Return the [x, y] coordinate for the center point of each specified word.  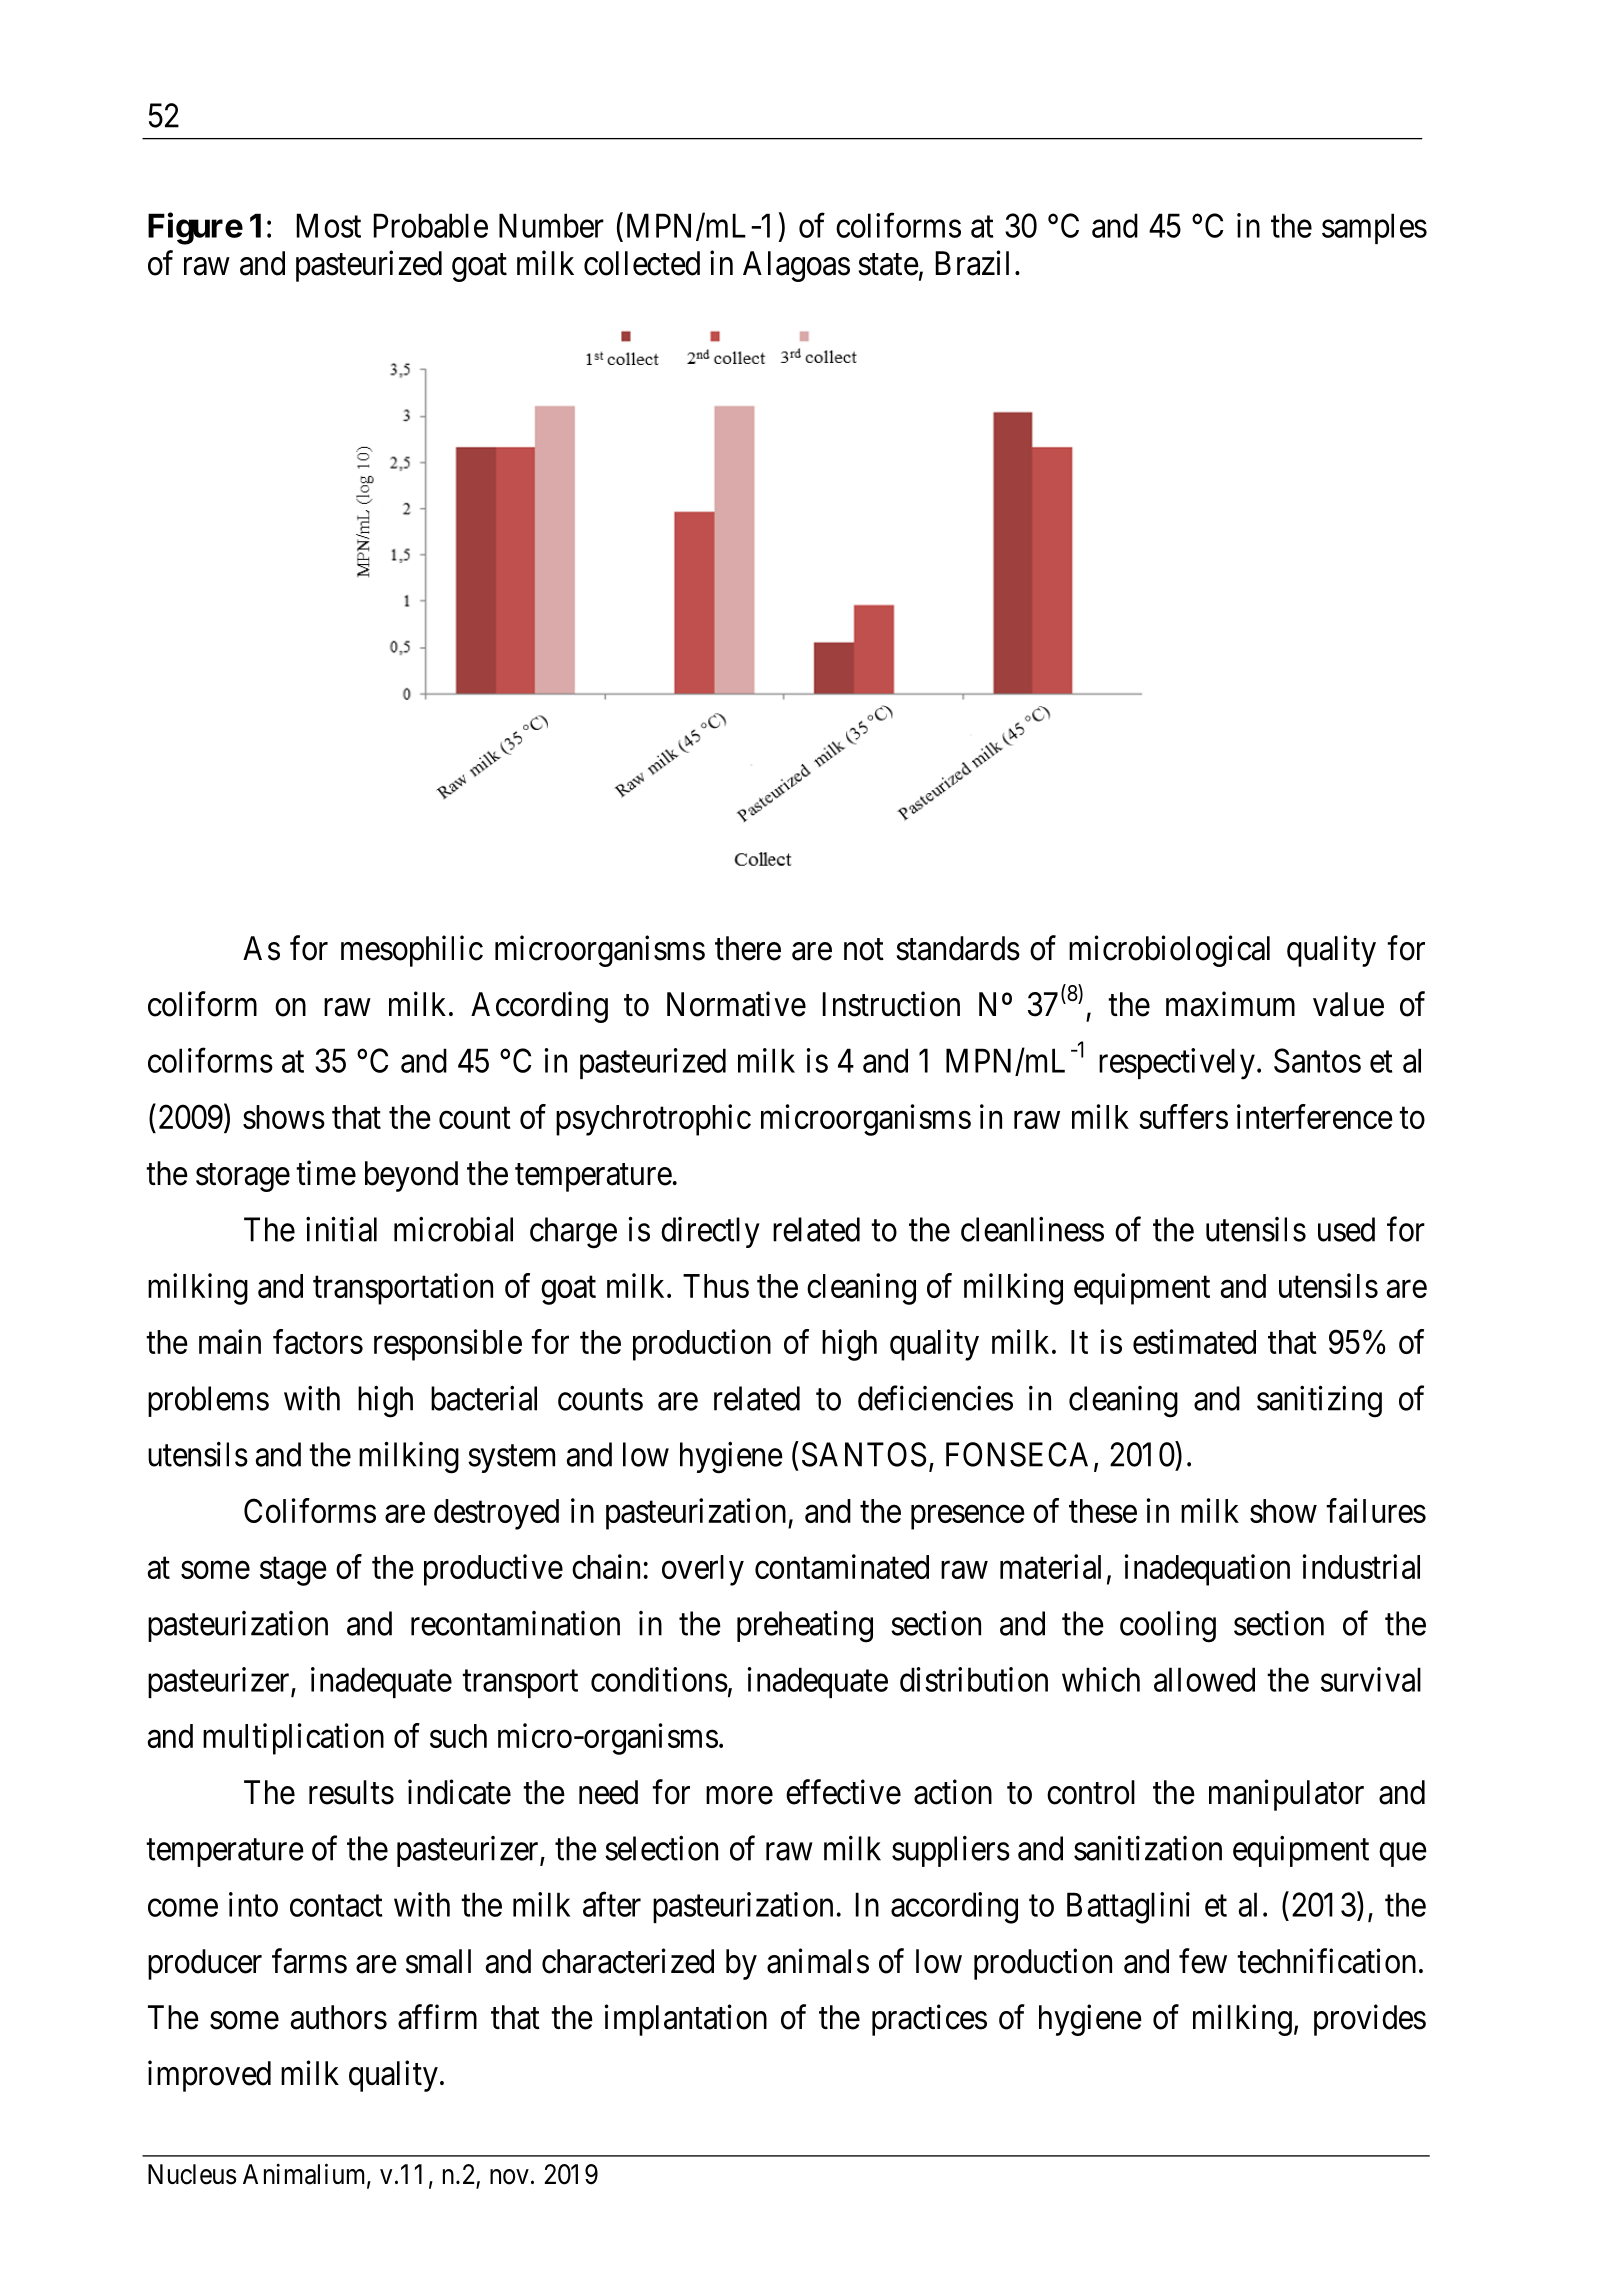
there [748, 948]
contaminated [842, 1566]
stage [293, 1571]
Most [328, 225]
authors [339, 2017]
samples [1374, 228]
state [889, 265]
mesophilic [412, 951]
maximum [1230, 1004]
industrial [1361, 1566]
